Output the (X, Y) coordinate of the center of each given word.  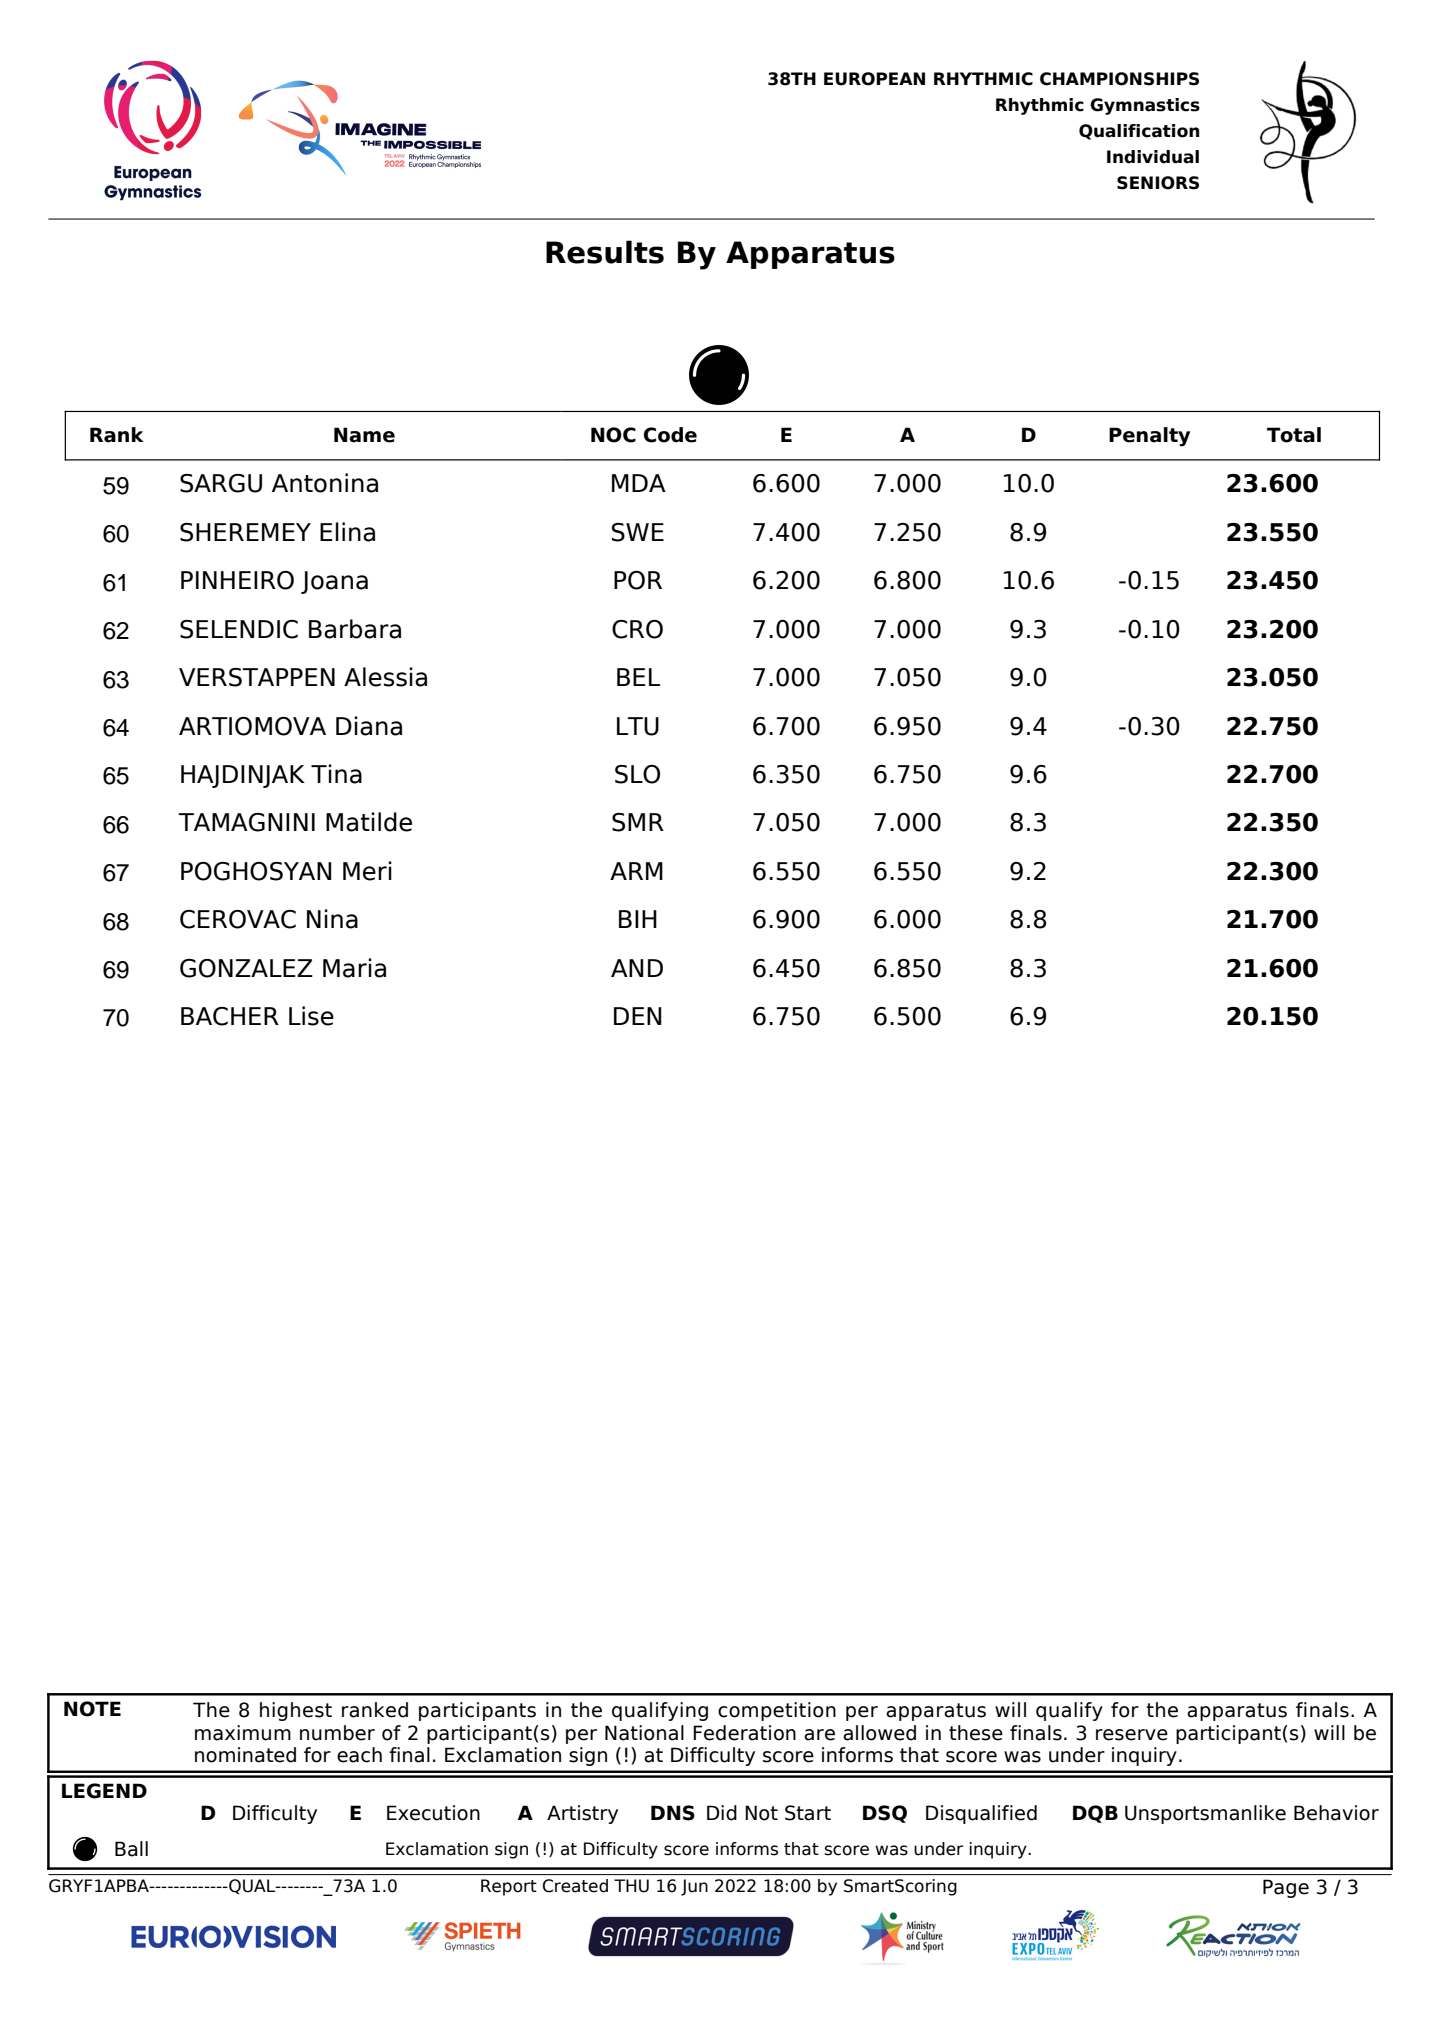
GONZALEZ (246, 968)
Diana (369, 726)
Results (605, 252)
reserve (1132, 1735)
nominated (245, 1755)
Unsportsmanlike (1205, 1814)
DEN (638, 1016)
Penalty (1149, 437)
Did (722, 1813)
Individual (1153, 157)
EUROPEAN (874, 79)
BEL (638, 677)
